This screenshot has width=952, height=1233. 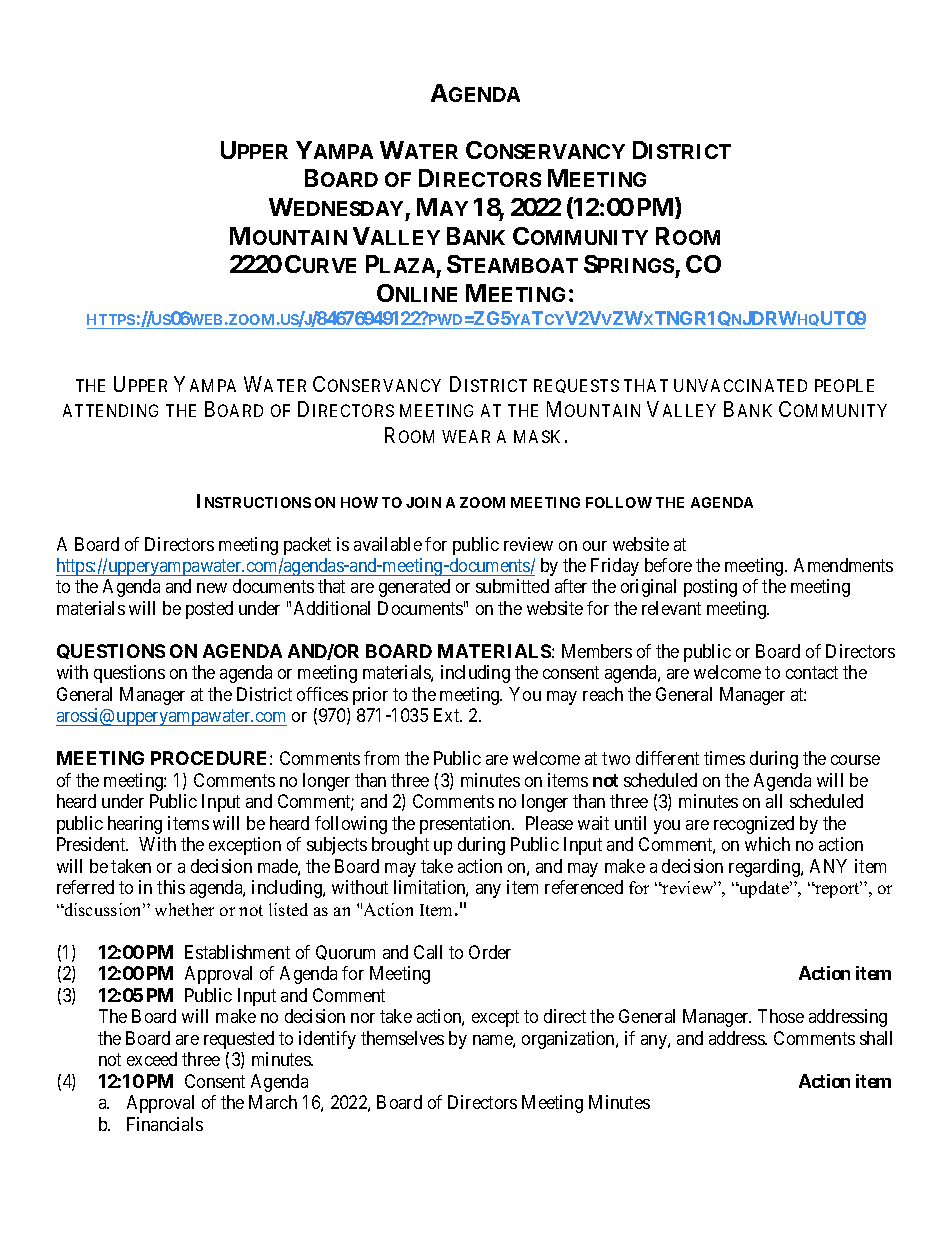 What do you see at coordinates (400, 846) in the screenshot?
I see `brought` at bounding box center [400, 846].
